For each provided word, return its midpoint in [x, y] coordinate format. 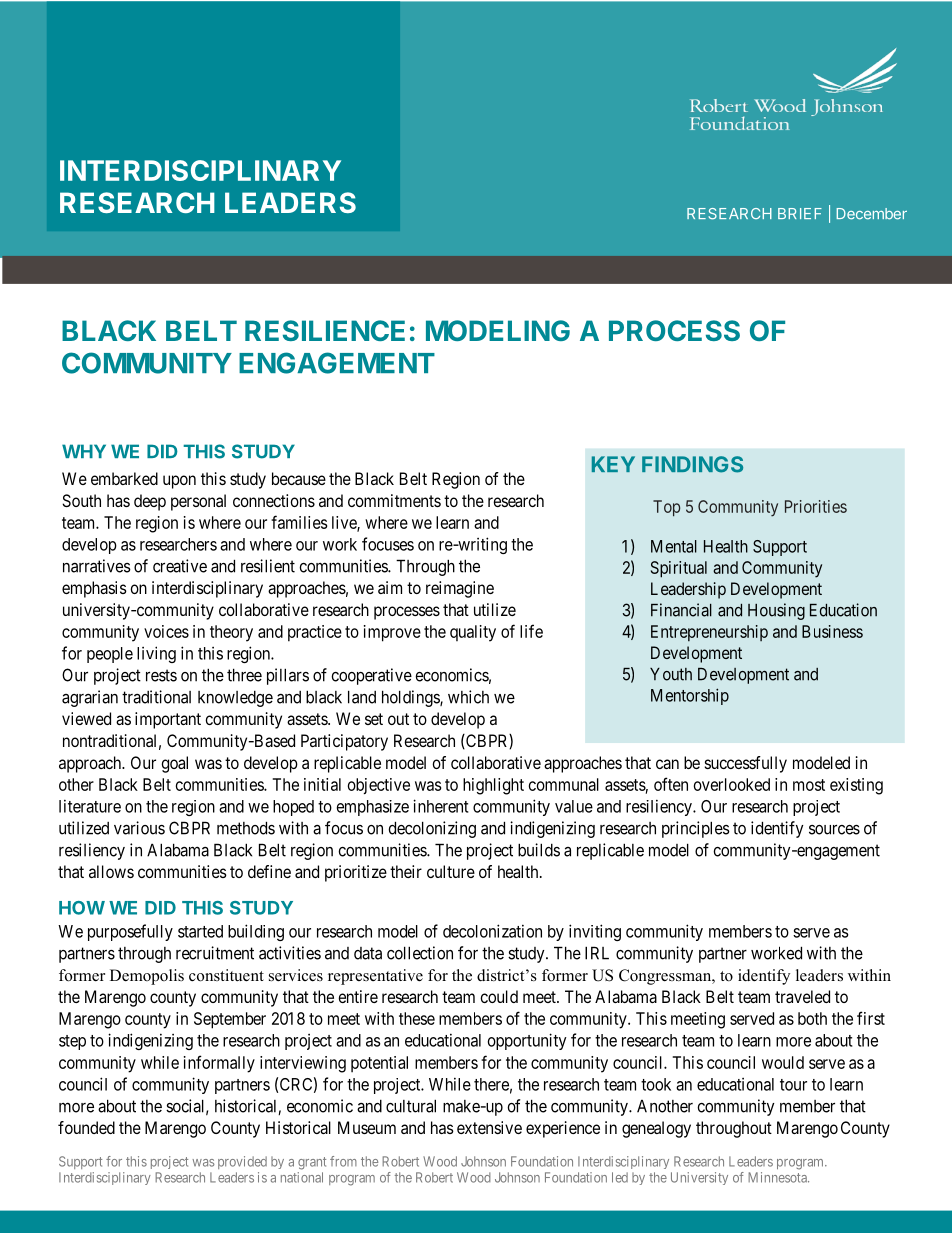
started [200, 931]
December [872, 214]
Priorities [816, 506]
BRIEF [800, 213]
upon [179, 482]
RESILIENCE [325, 330]
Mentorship [690, 696]
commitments [394, 500]
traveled [802, 996]
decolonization [492, 931]
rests [161, 675]
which [468, 697]
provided [242, 1162]
